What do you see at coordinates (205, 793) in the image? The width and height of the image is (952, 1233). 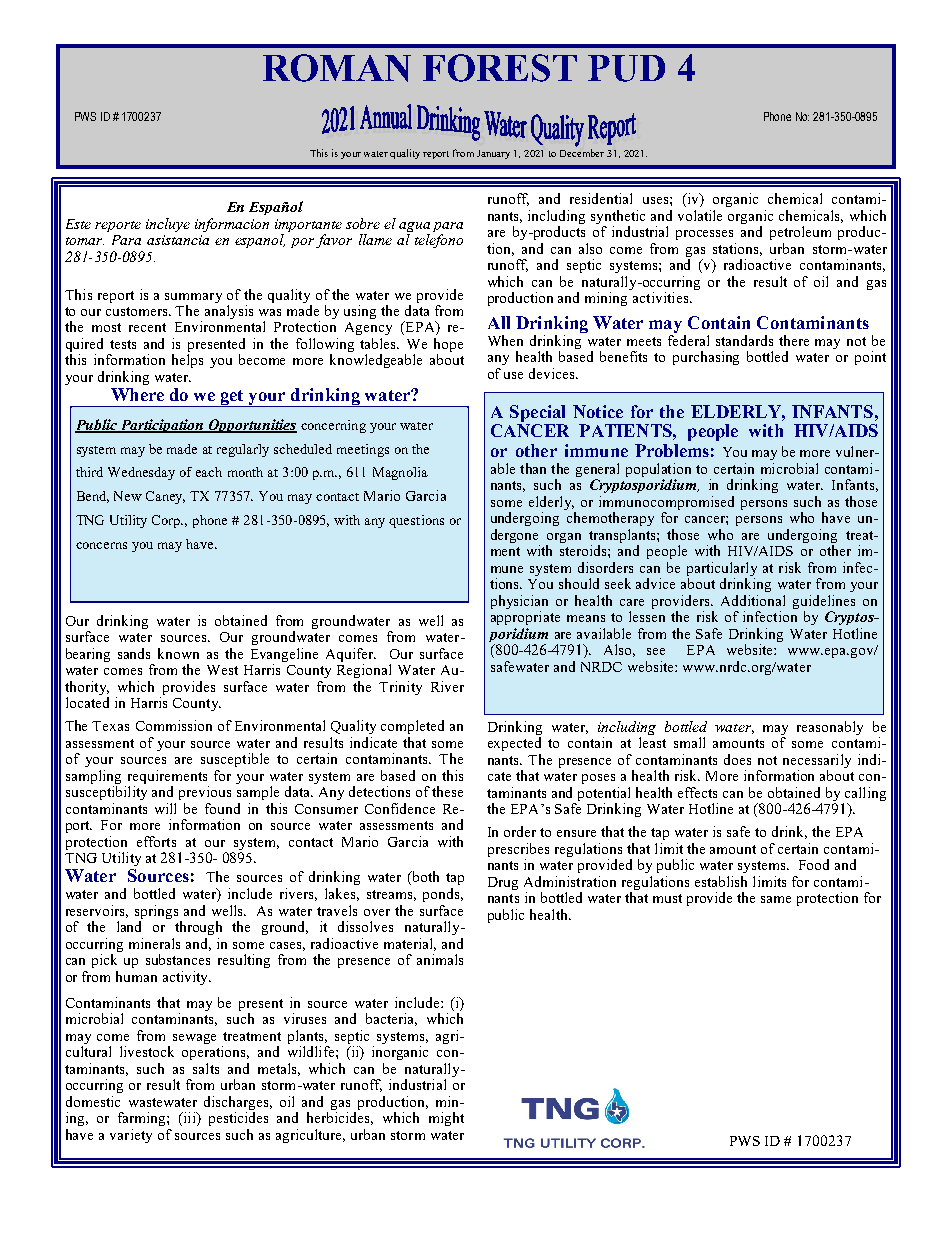 I see `previous` at bounding box center [205, 793].
